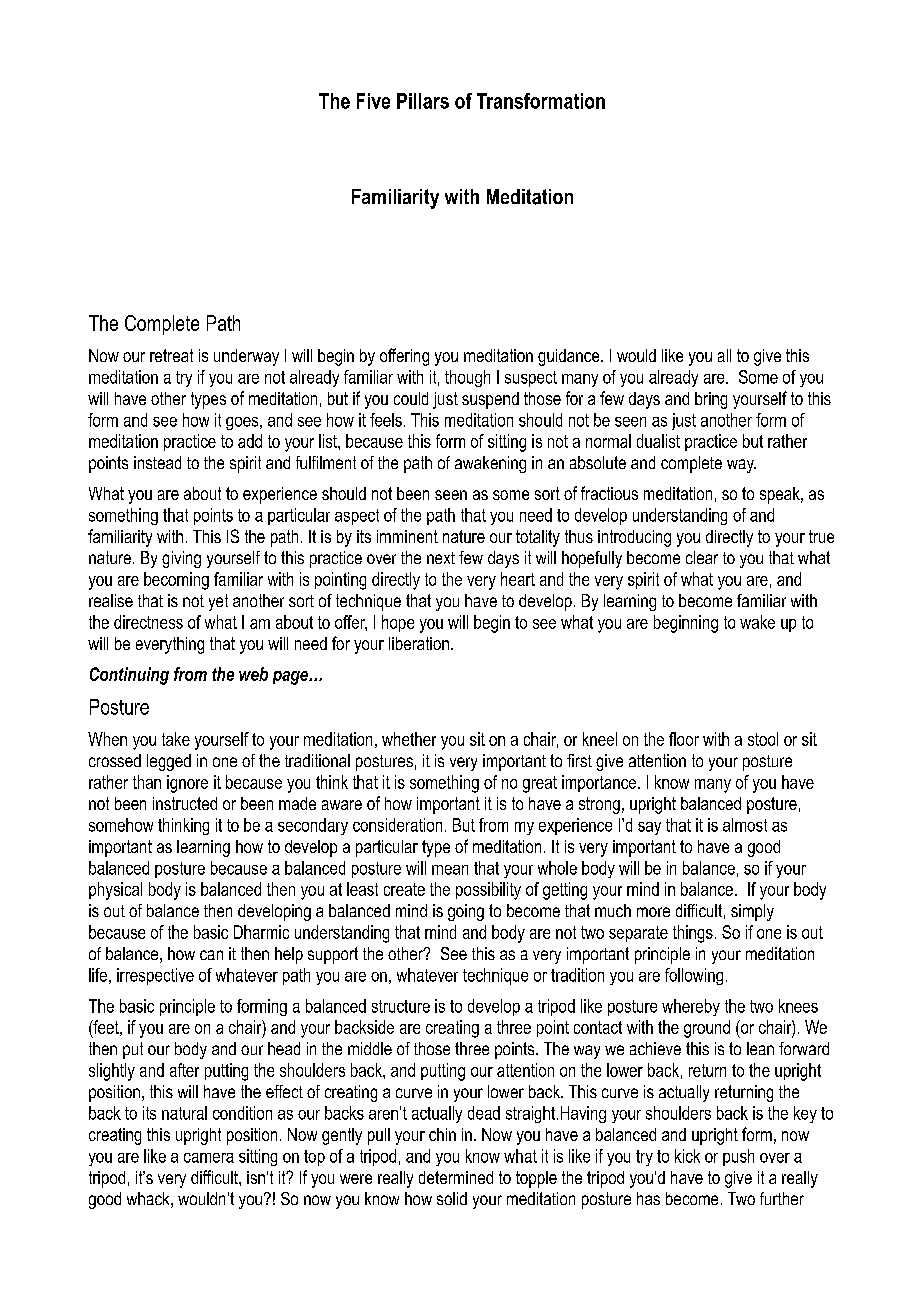 The width and height of the screenshot is (924, 1308). Describe the element at coordinates (373, 101) in the screenshot. I see `Five` at that location.
